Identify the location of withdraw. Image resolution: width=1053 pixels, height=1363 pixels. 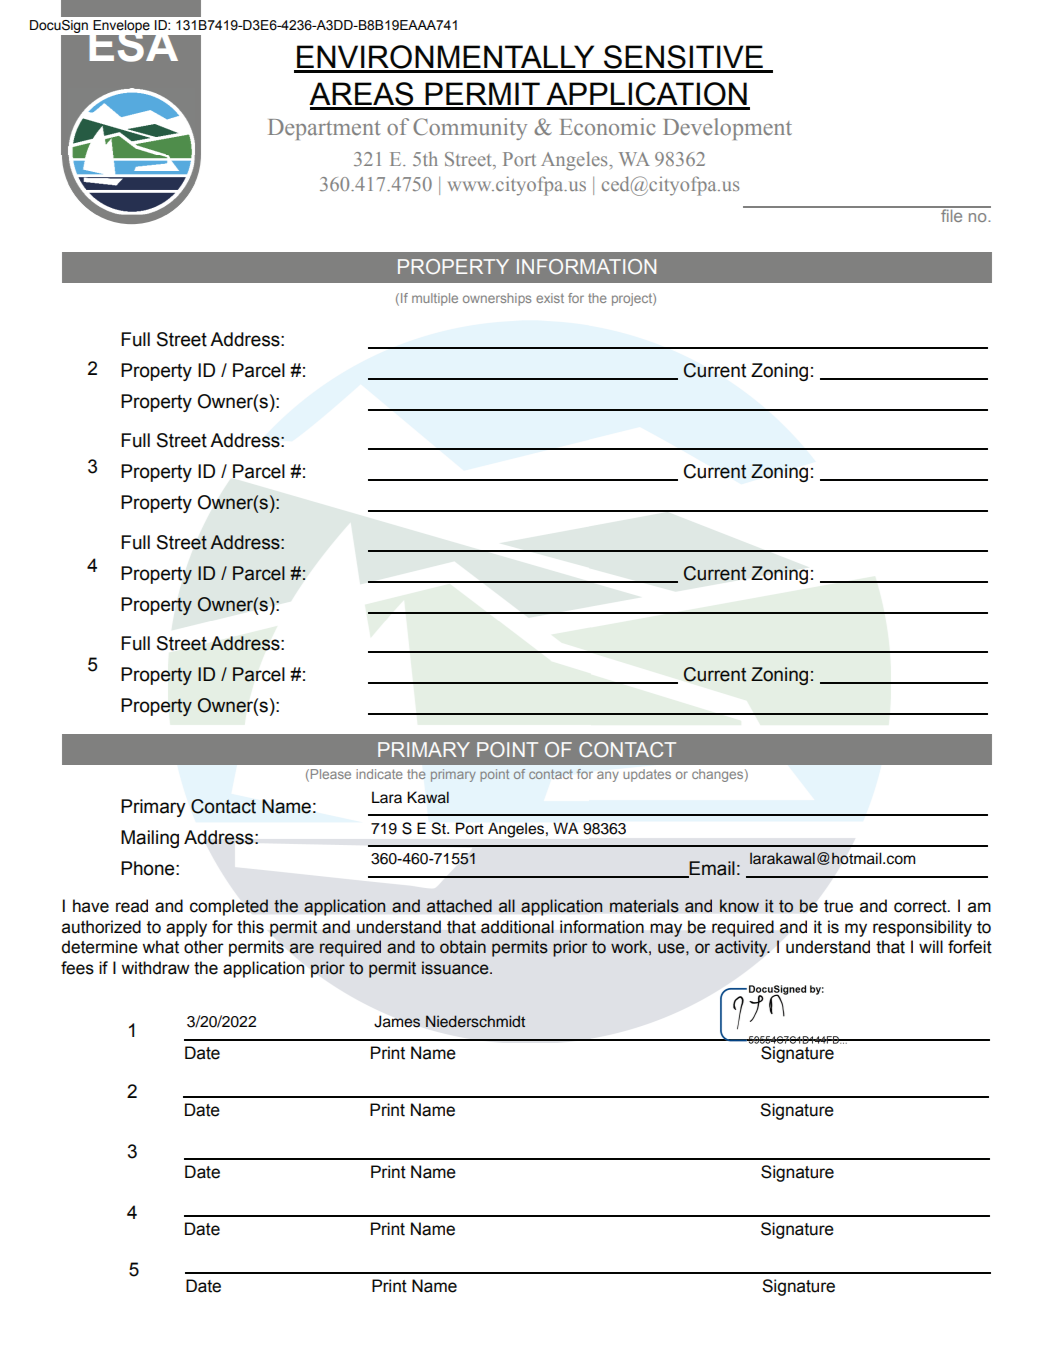
(155, 968).
